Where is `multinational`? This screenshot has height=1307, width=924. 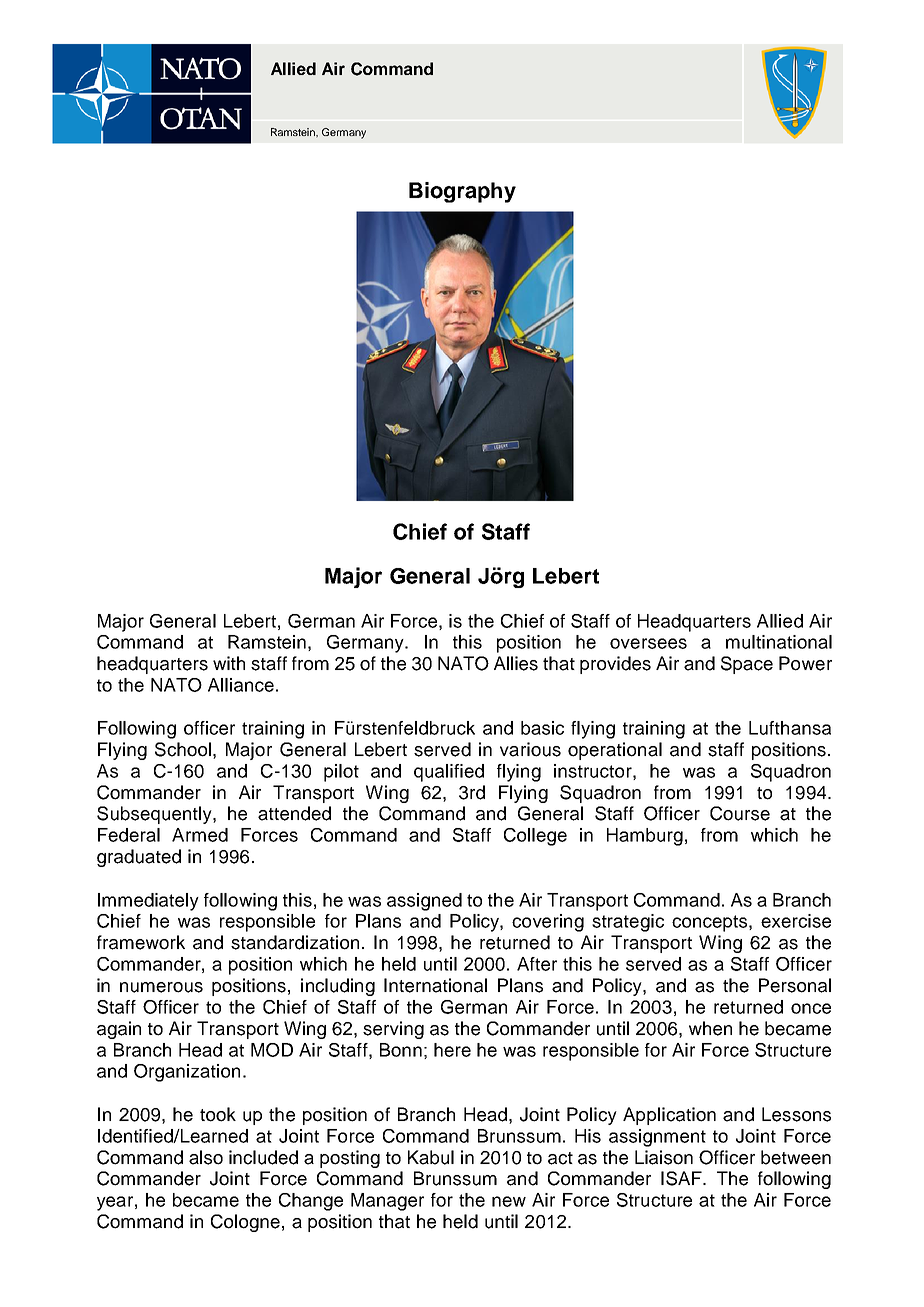 multinational is located at coordinates (779, 642).
